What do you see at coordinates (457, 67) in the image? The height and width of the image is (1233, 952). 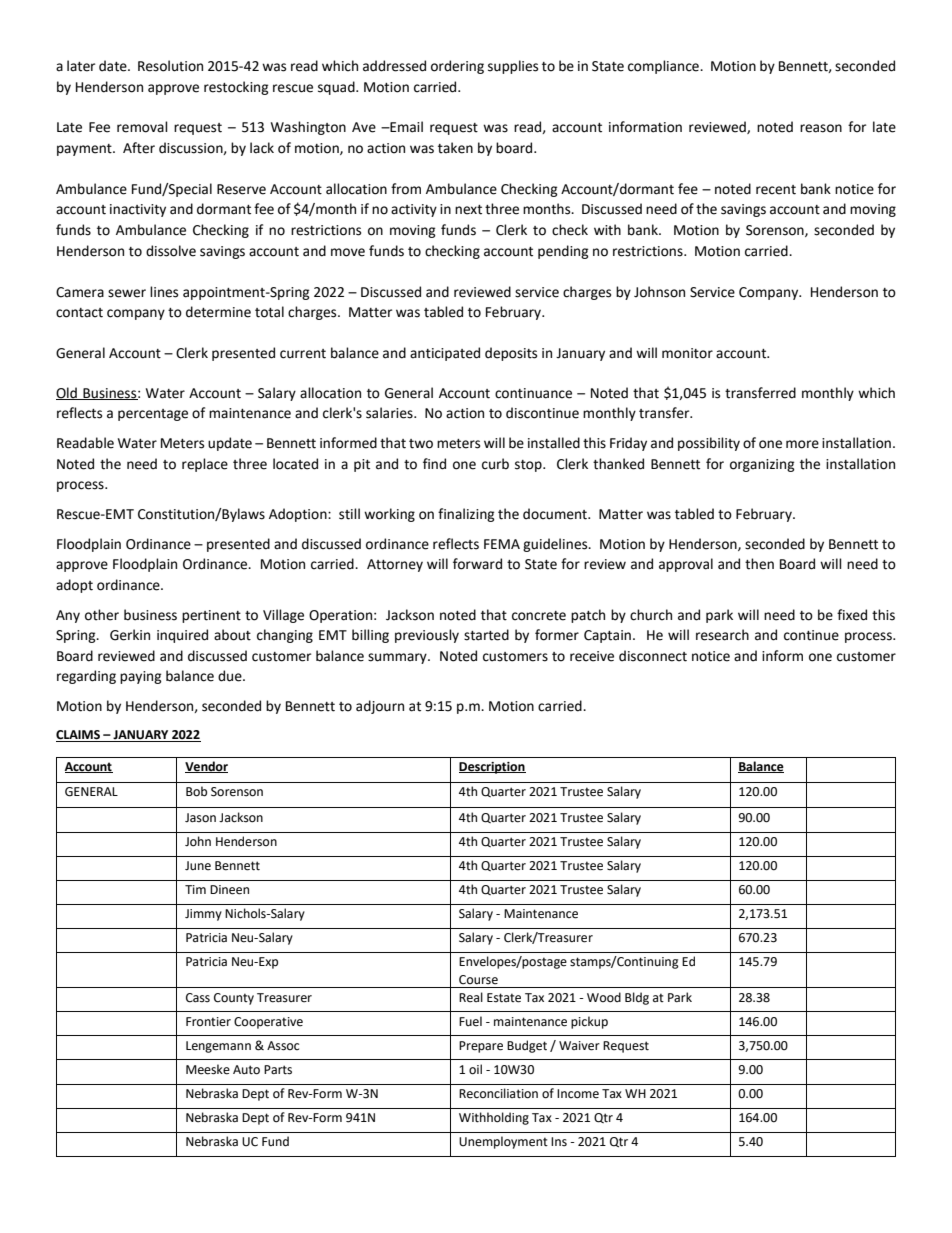 I see `ordering` at bounding box center [457, 67].
